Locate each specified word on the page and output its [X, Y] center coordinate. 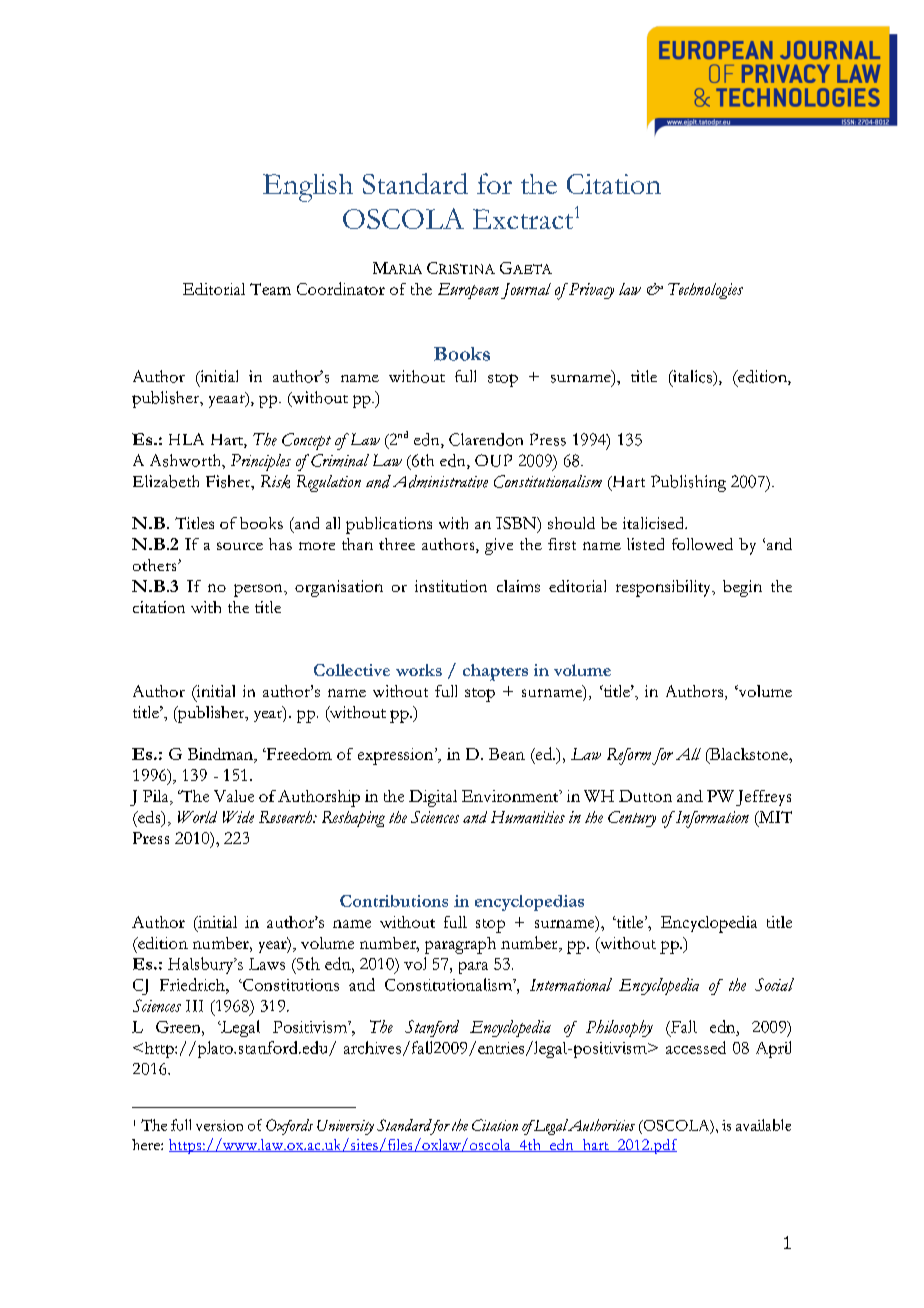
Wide [238, 817]
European [468, 291]
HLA [186, 439]
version [219, 1125]
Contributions [394, 901]
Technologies [705, 291]
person [259, 590]
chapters [495, 672]
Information [711, 819]
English [308, 188]
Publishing [688, 483]
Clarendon [486, 439]
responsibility [665, 588]
